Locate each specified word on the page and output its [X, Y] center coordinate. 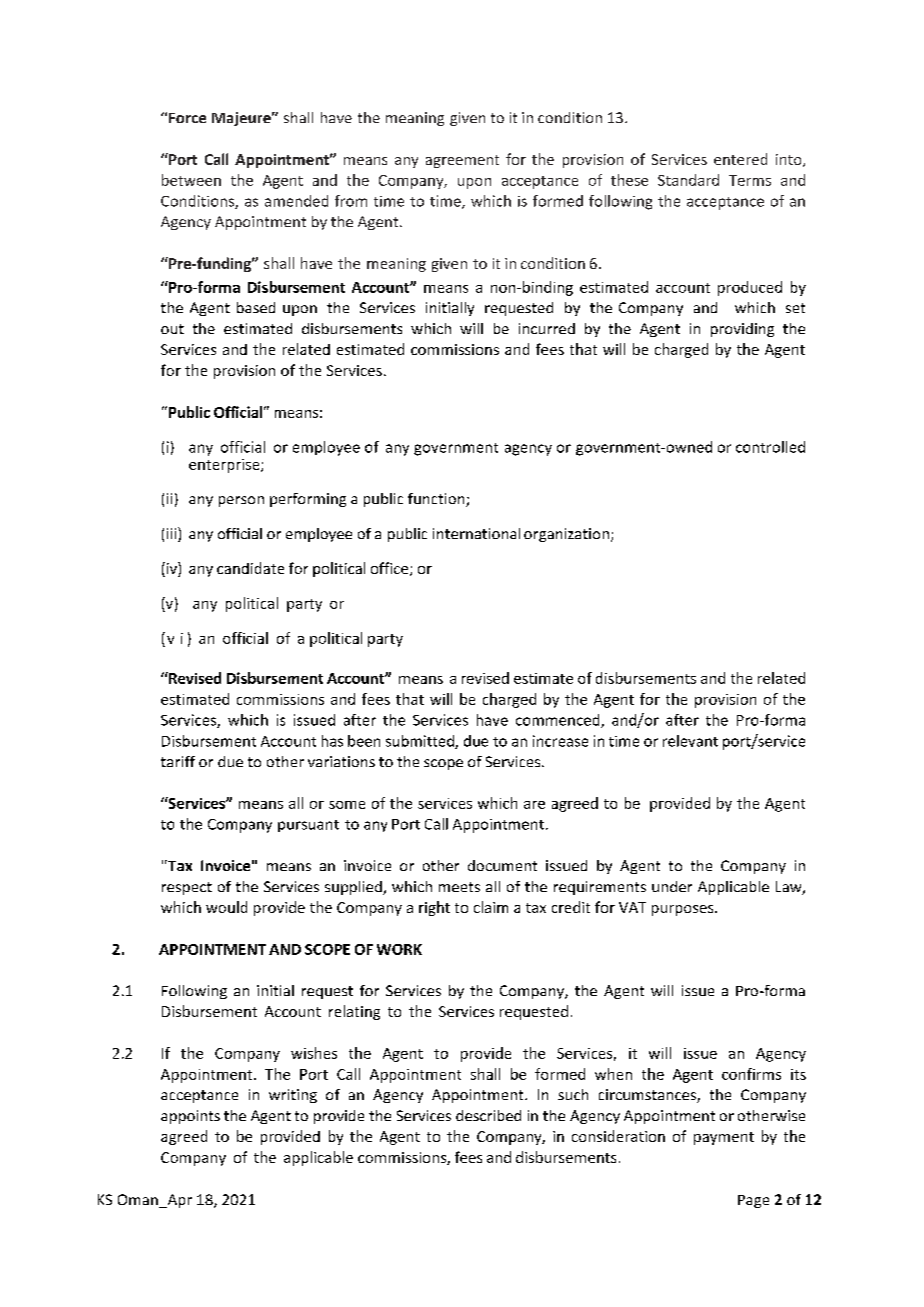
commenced [559, 721]
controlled [770, 447]
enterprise [225, 466]
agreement [462, 161]
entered [740, 159]
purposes [684, 910]
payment [724, 1138]
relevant [690, 741]
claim [491, 907]
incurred [547, 328]
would [226, 907]
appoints [190, 1117]
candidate [250, 568]
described [488, 1115]
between [191, 180]
